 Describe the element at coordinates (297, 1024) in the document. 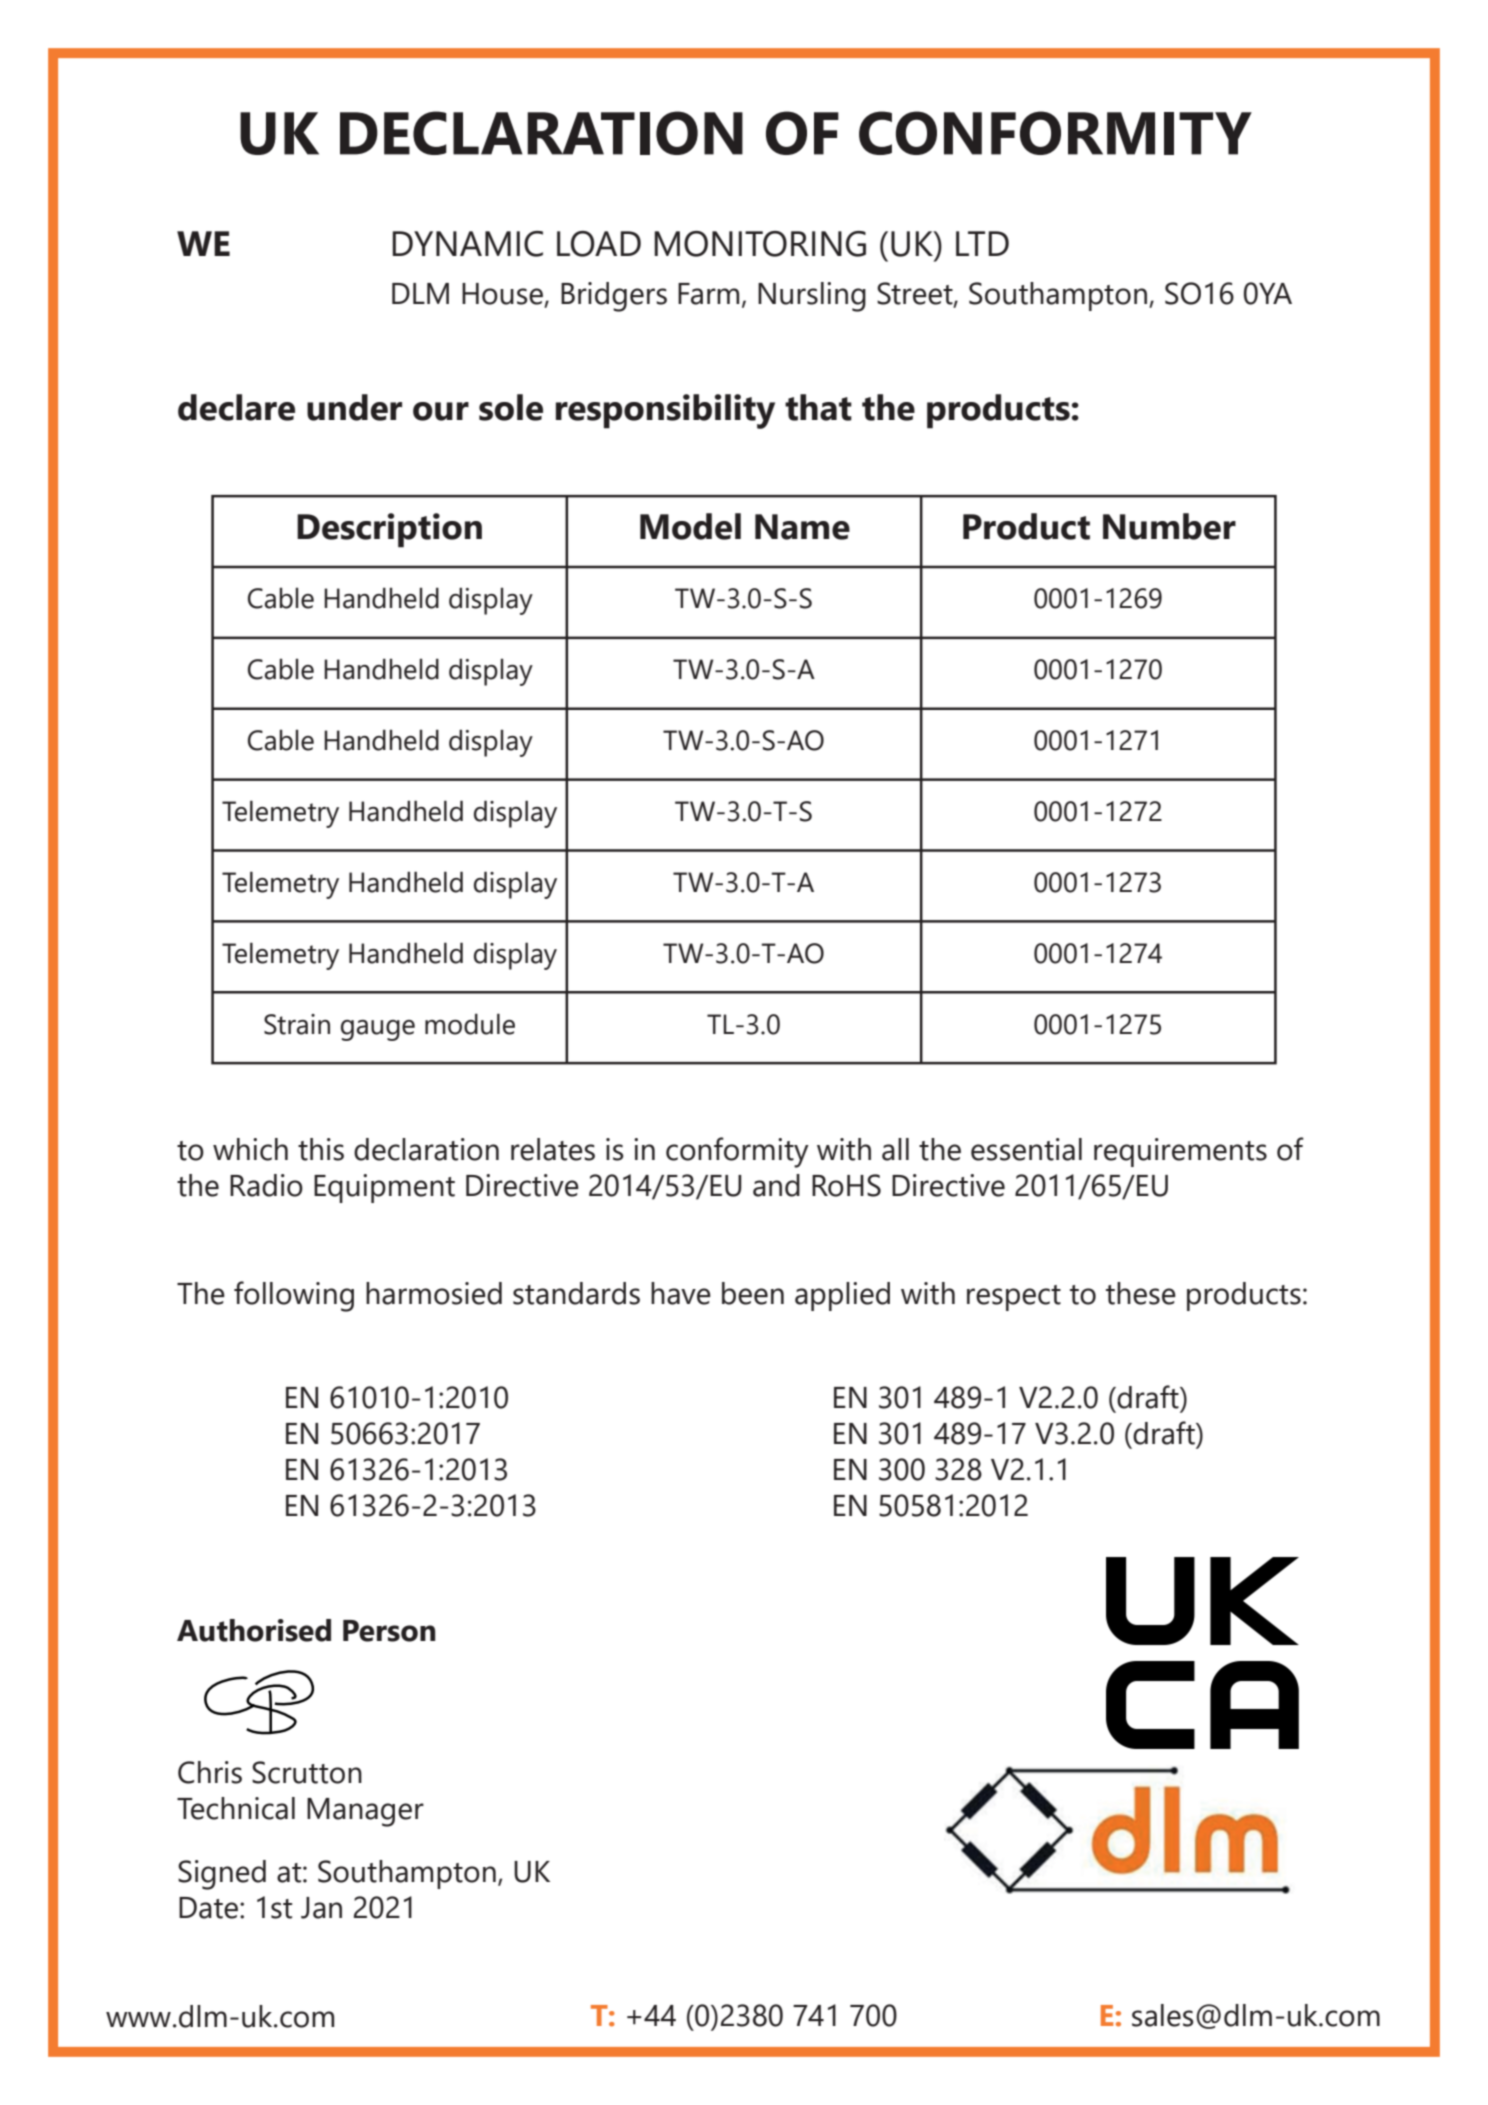

I see `Strain` at that location.
